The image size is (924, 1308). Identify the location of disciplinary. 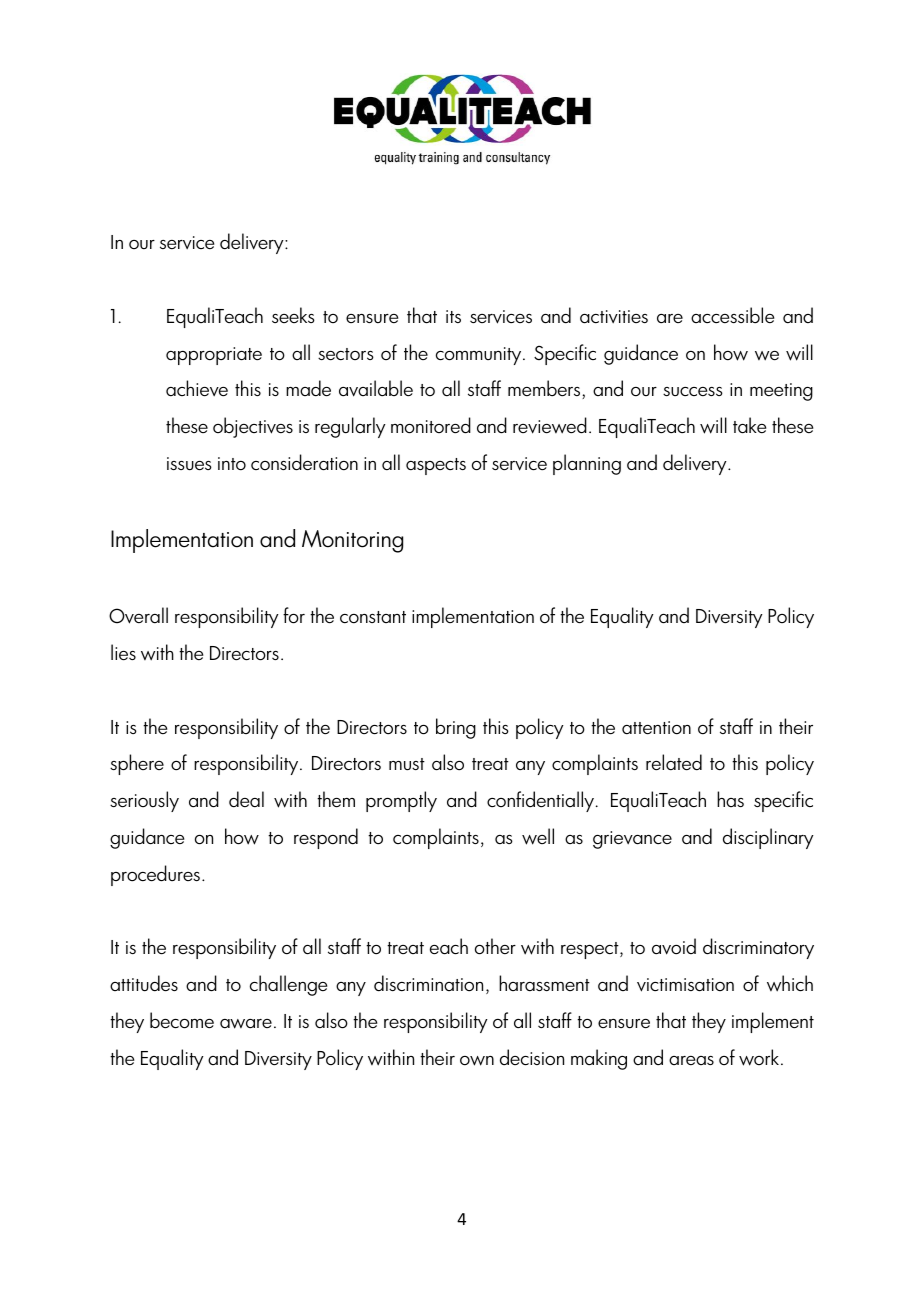
(768, 838).
